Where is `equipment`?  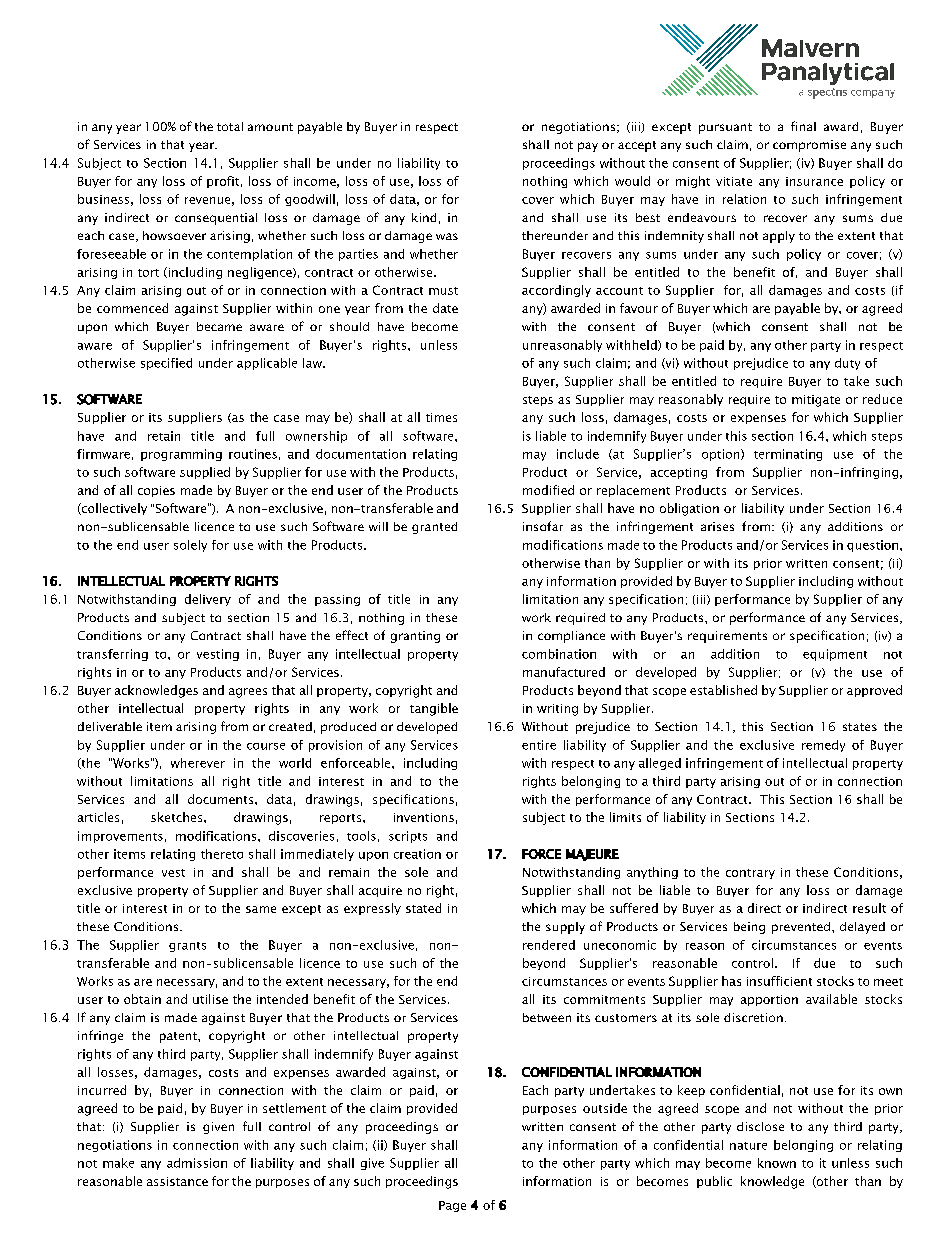
equipment is located at coordinates (835, 655).
